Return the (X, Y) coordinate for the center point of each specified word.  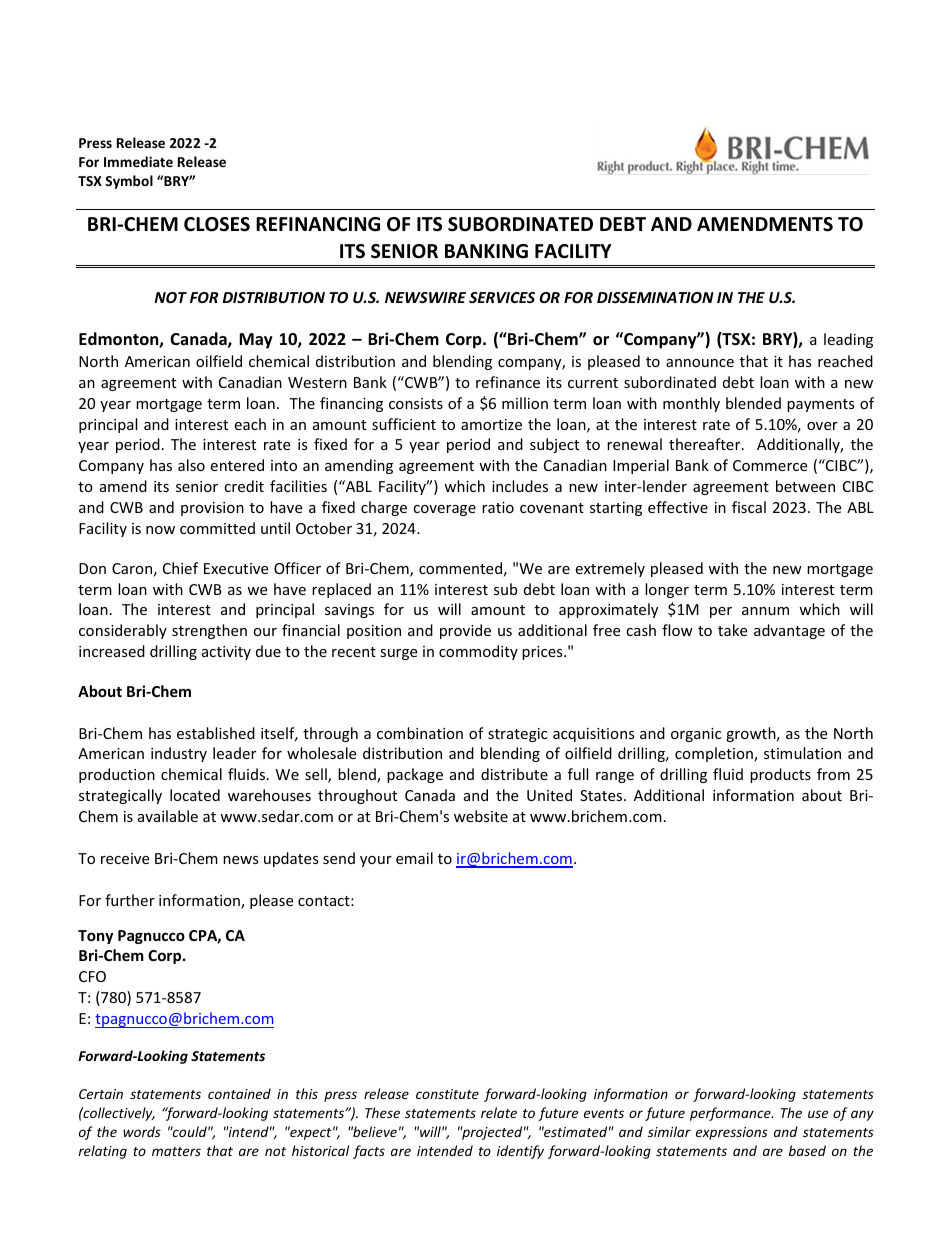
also (191, 465)
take (732, 630)
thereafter (706, 444)
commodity (478, 652)
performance (731, 1114)
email (414, 858)
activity (226, 653)
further (130, 900)
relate (499, 1112)
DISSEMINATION (655, 297)
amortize (491, 424)
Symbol (129, 182)
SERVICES (502, 297)
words (142, 1131)
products (780, 775)
